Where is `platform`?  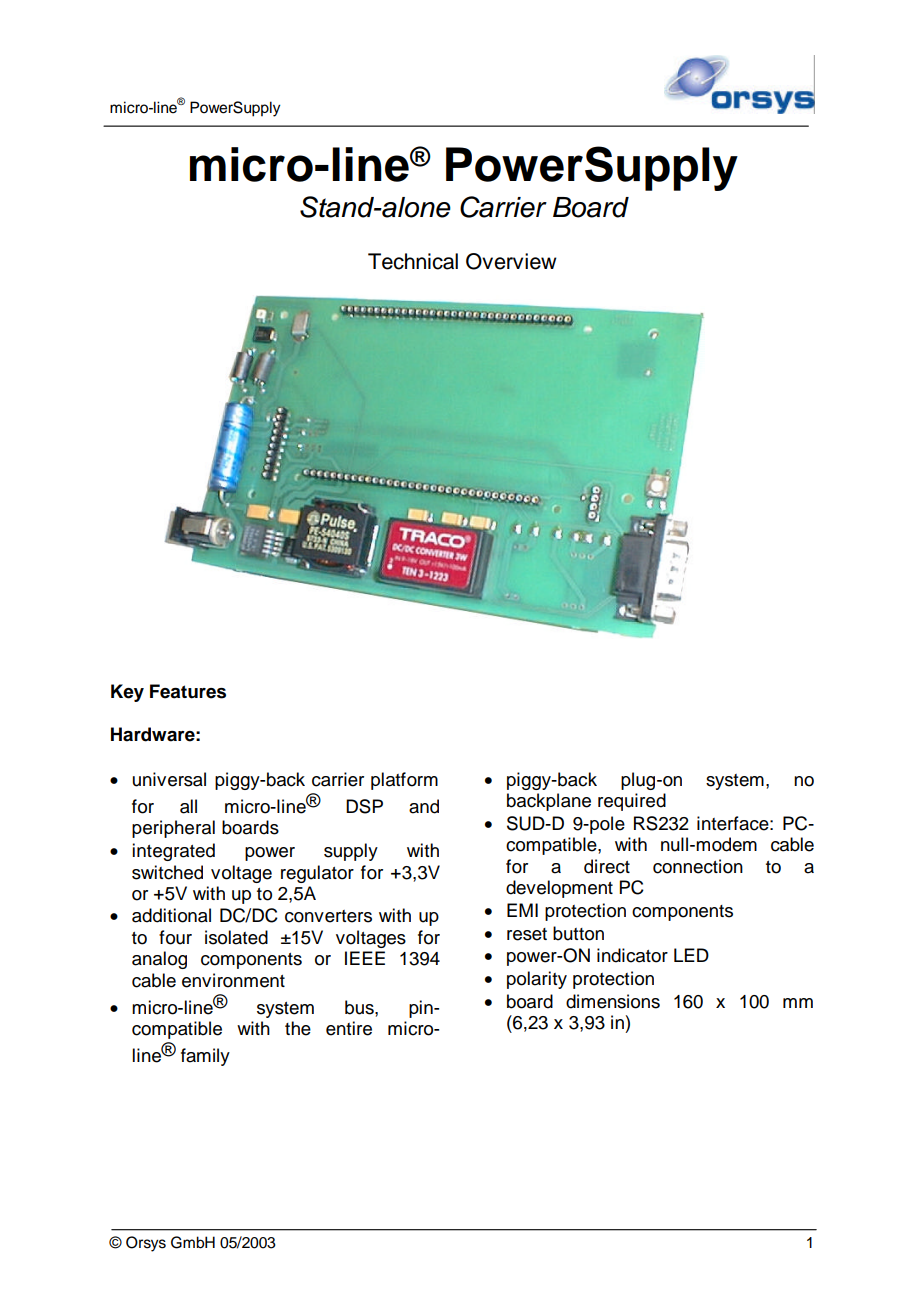
platform is located at coordinates (404, 781).
